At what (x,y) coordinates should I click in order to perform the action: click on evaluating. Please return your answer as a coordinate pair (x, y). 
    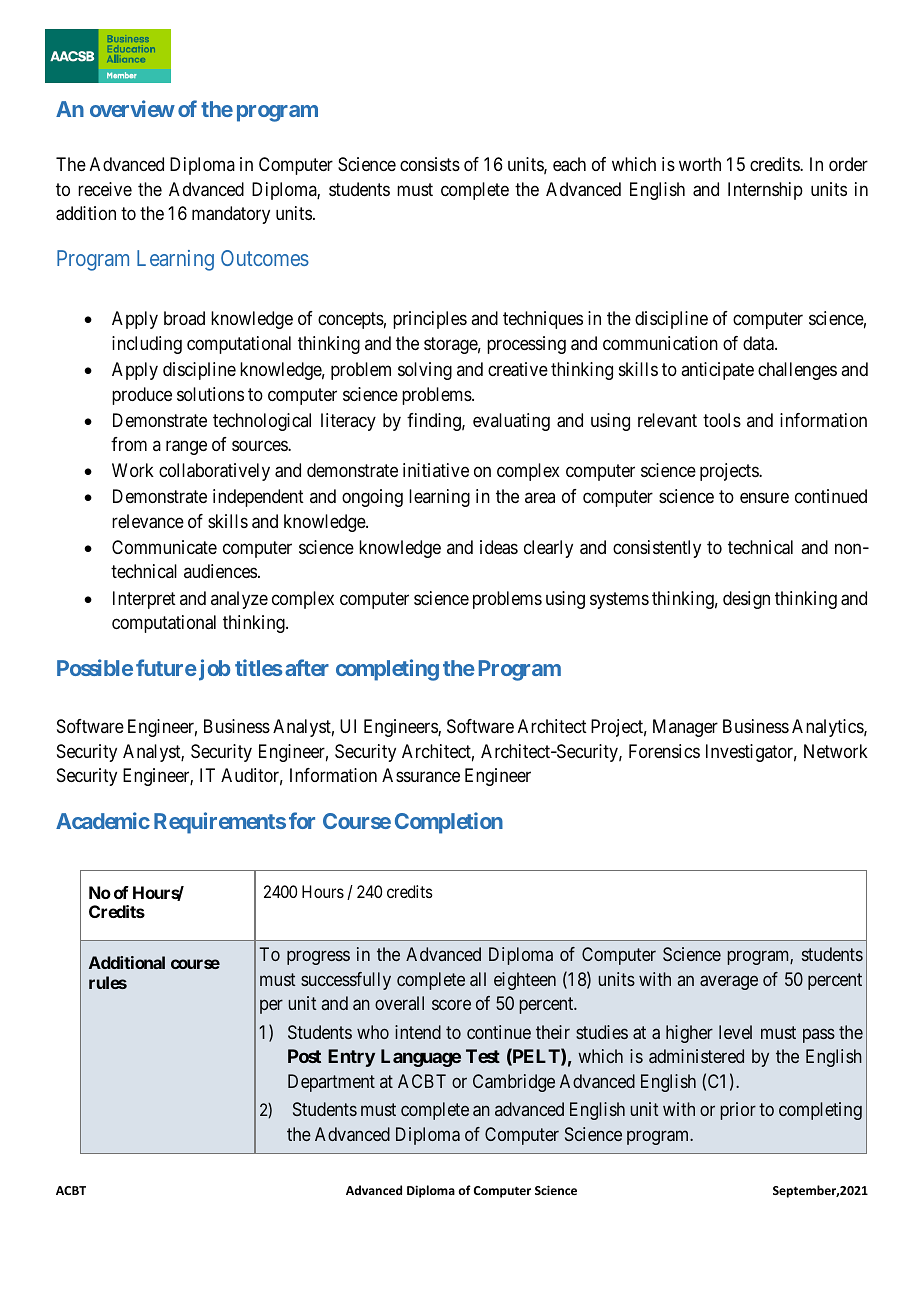
    Looking at the image, I should click on (511, 422).
